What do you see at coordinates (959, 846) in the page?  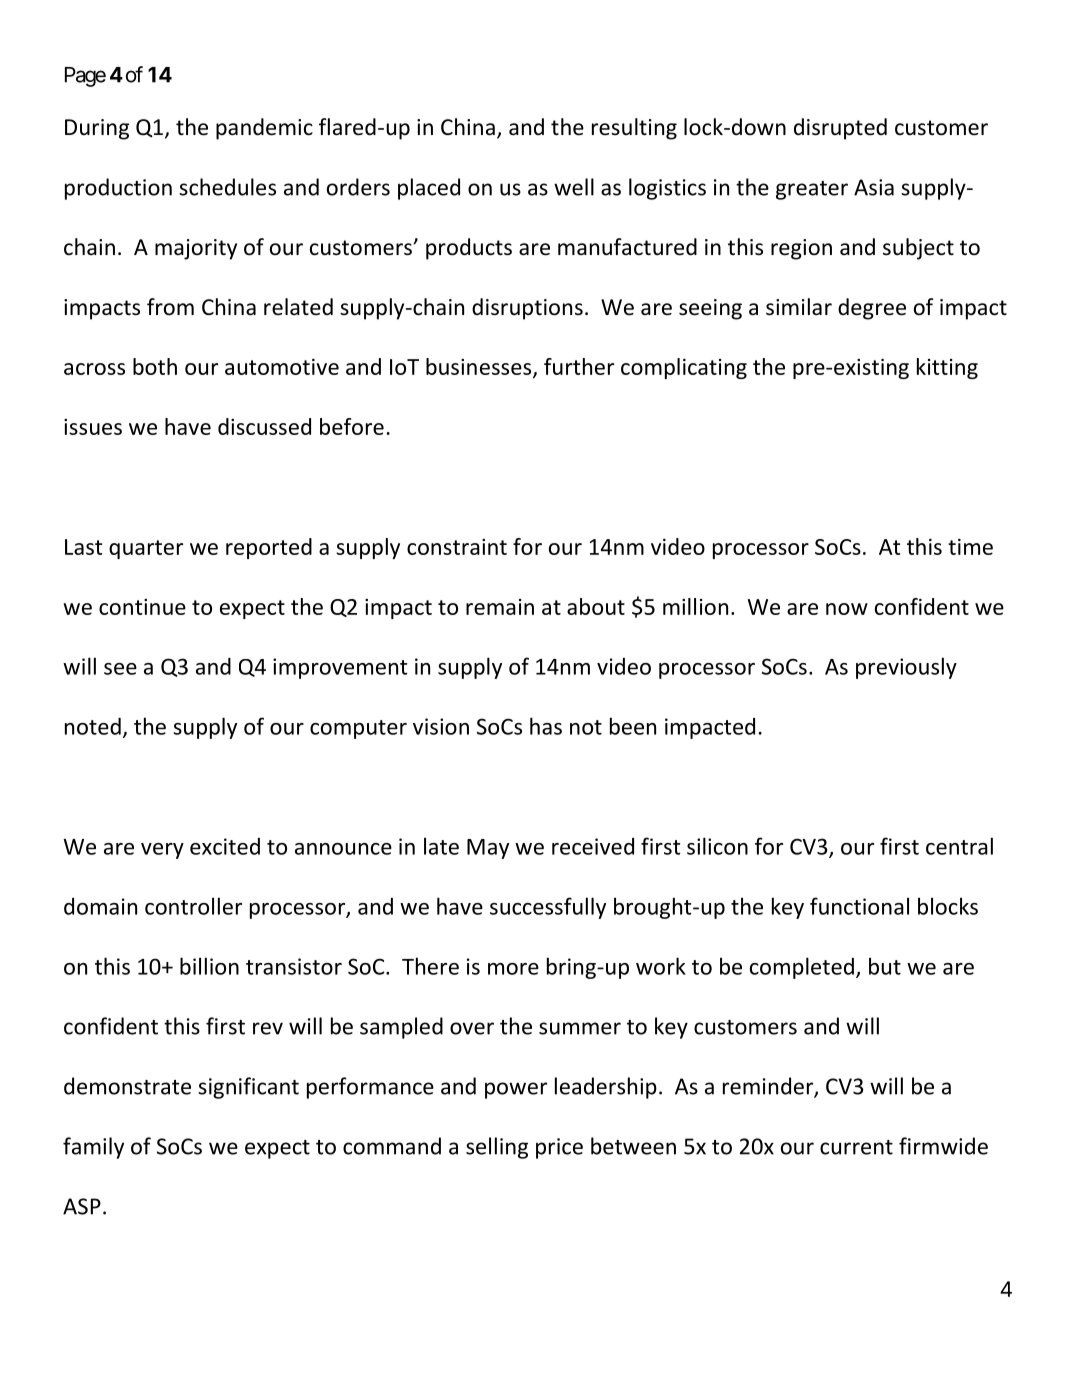 I see `central` at bounding box center [959, 846].
